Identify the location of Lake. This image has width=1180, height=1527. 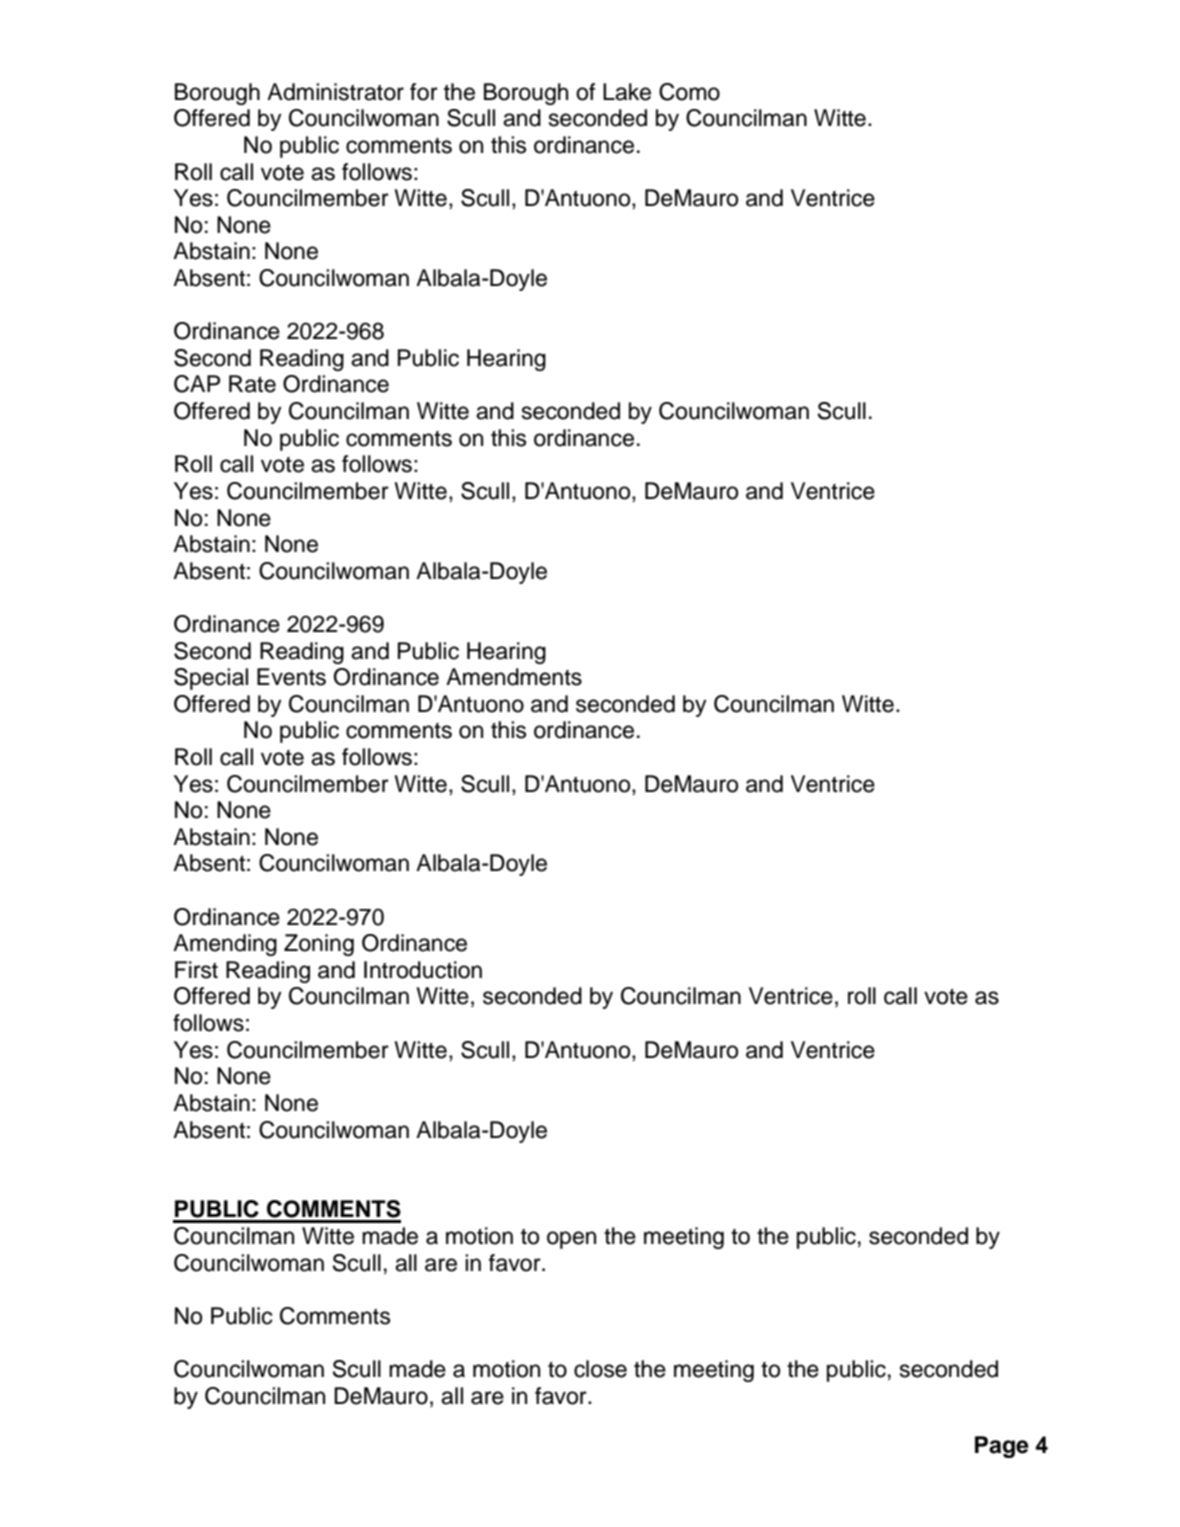
(627, 92).
